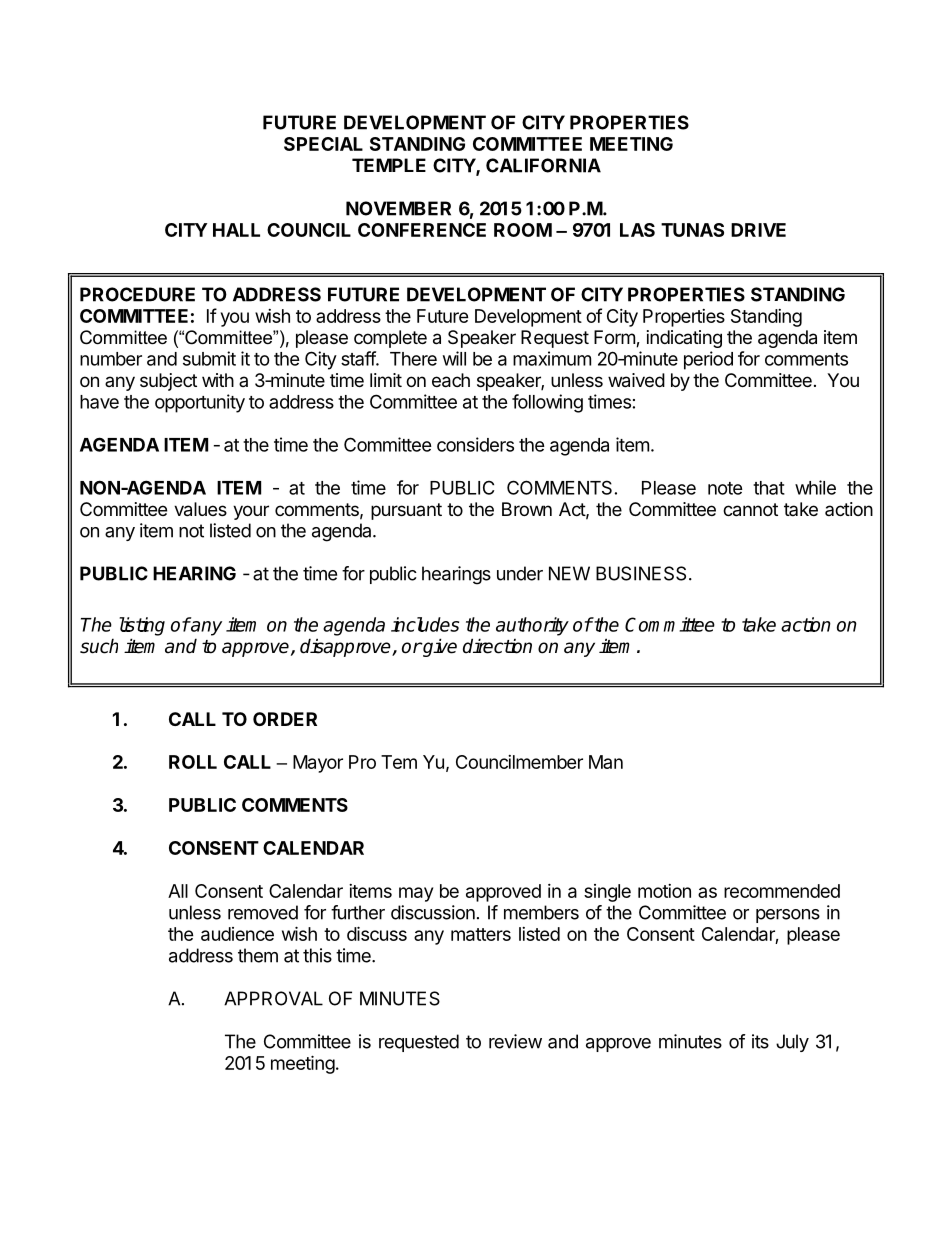 The width and height of the screenshot is (952, 1233). What do you see at coordinates (439, 647) in the screenshot?
I see `give` at bounding box center [439, 647].
